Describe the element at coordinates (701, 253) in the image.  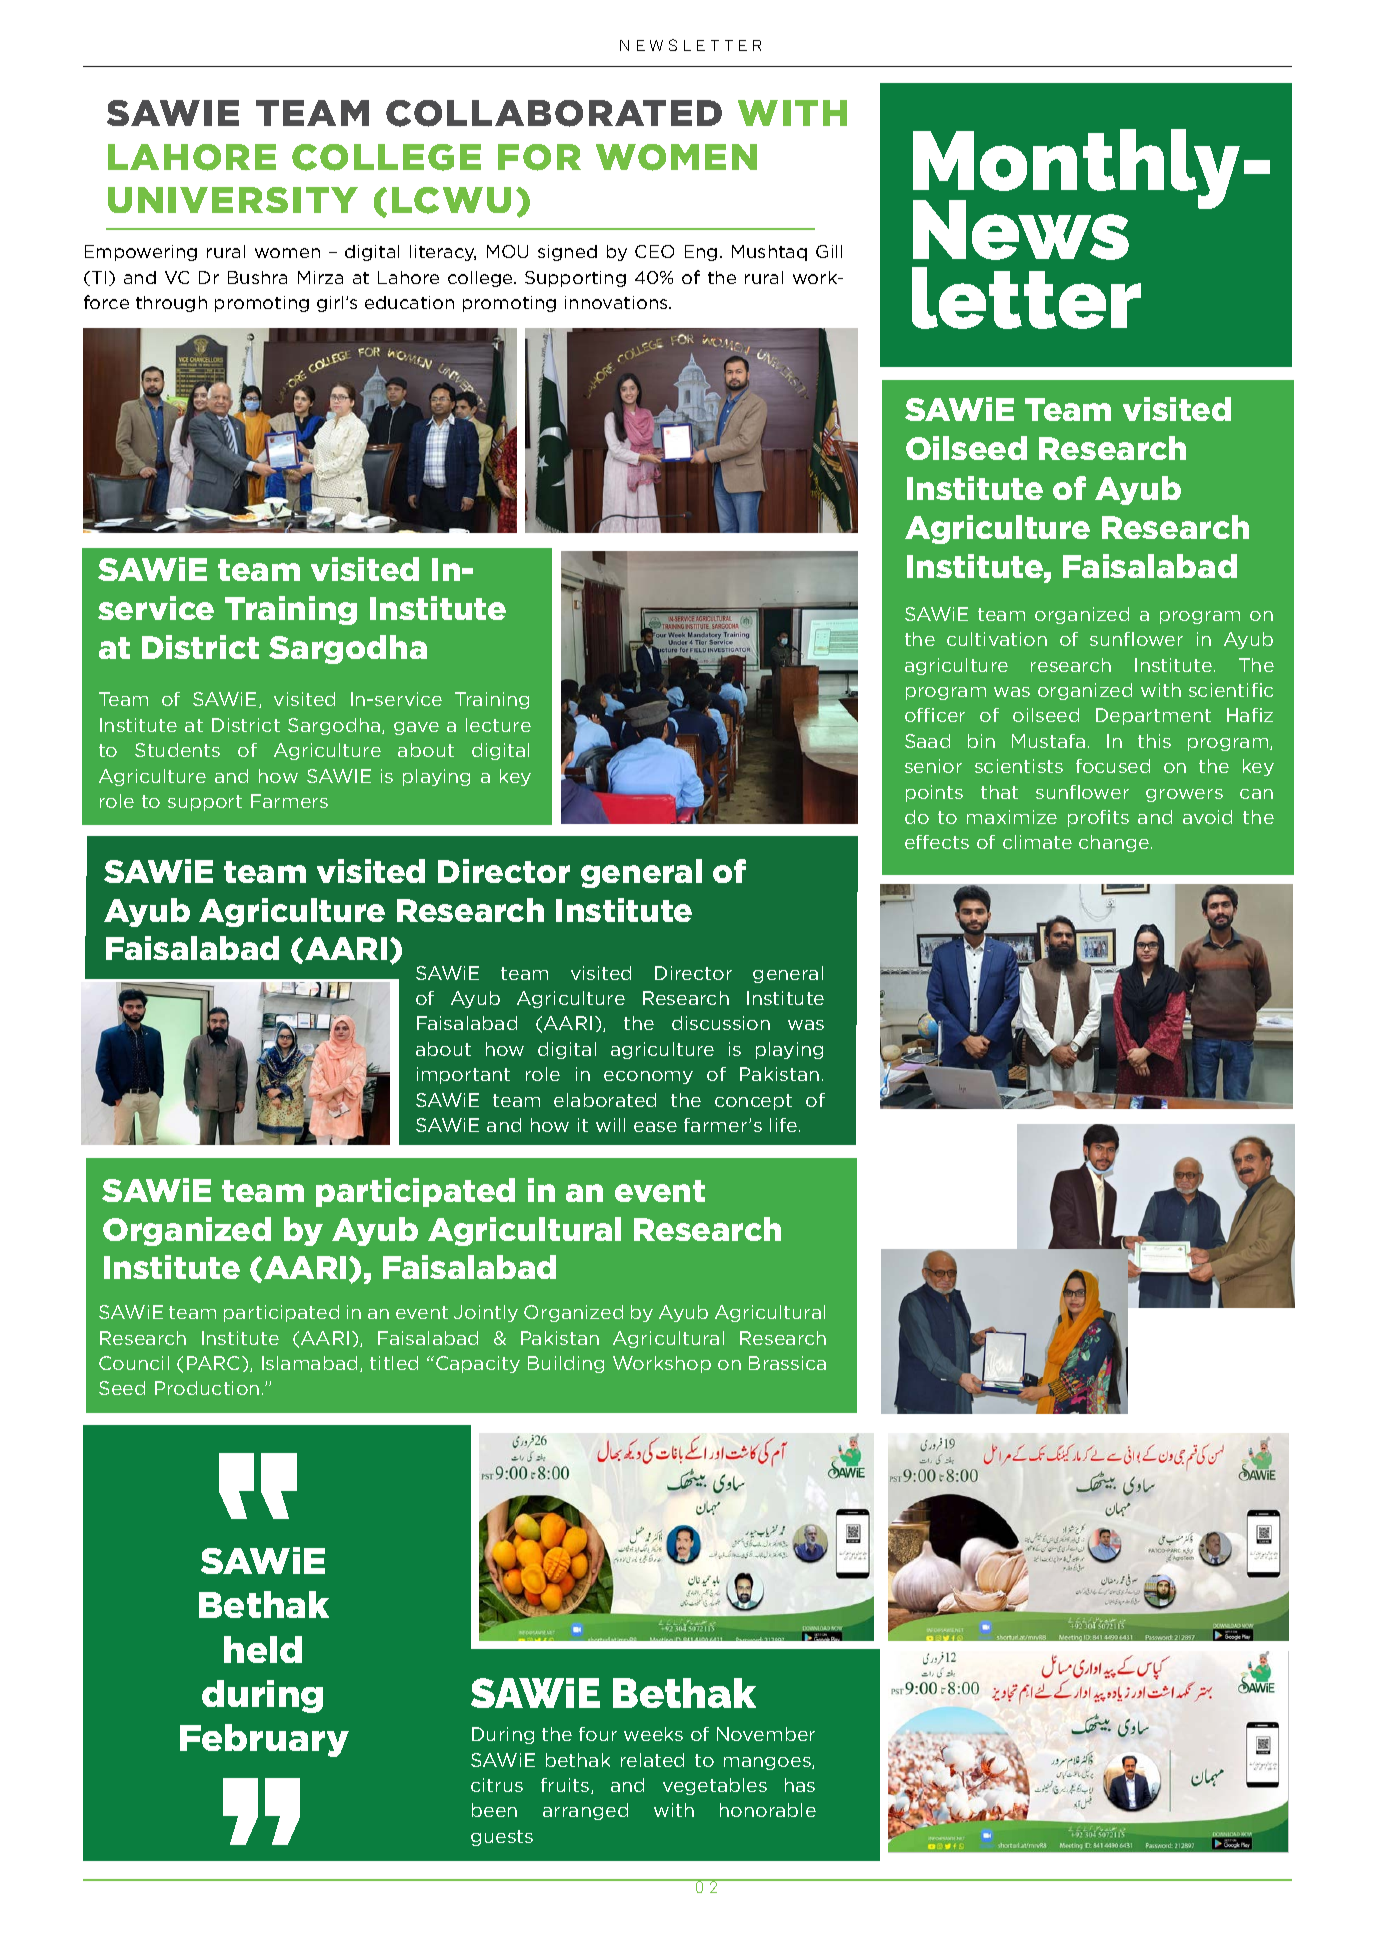
I see `Eng` at that location.
